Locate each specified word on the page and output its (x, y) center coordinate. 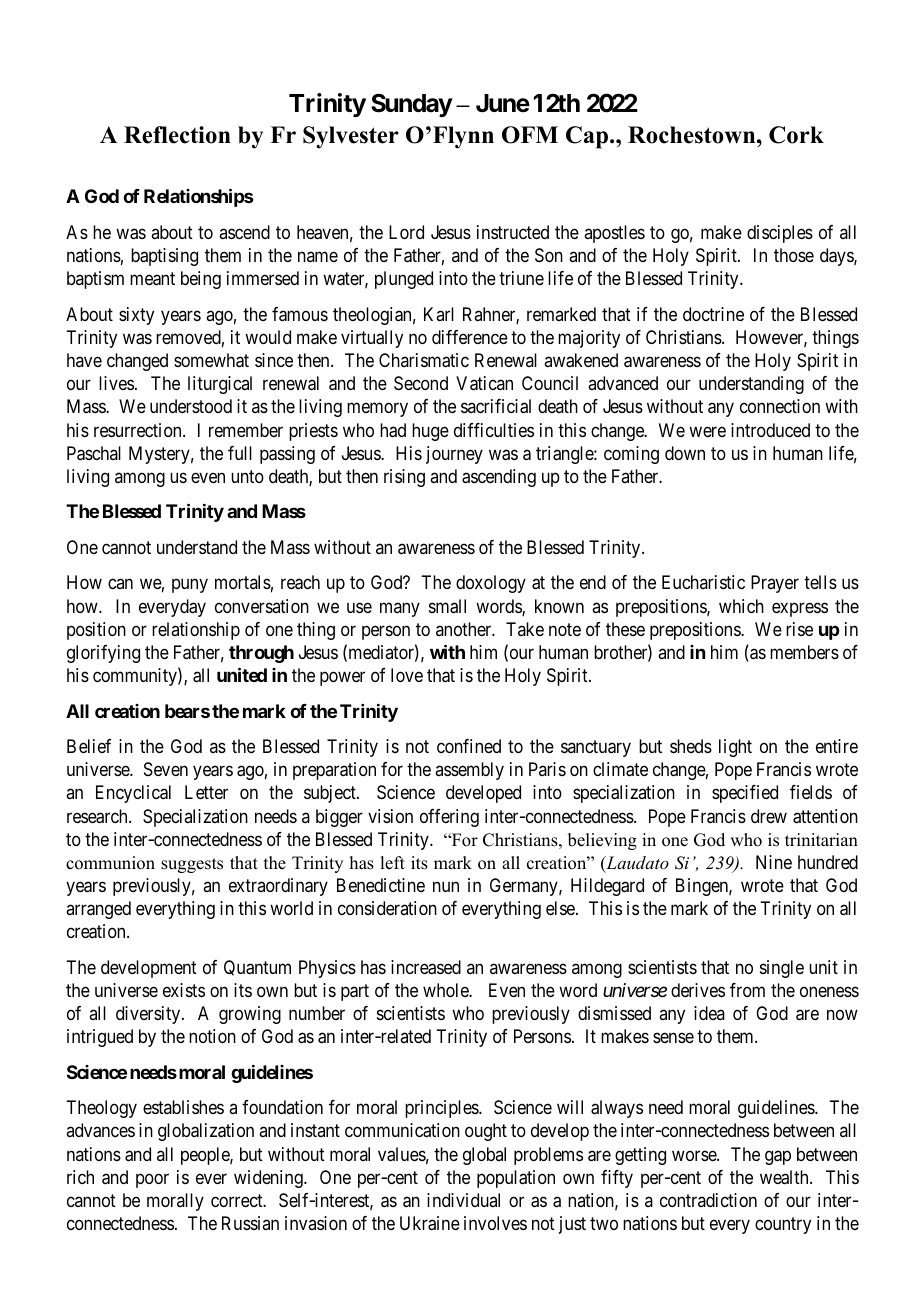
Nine (774, 862)
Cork (796, 135)
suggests (192, 865)
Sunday (411, 105)
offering (449, 818)
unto (247, 476)
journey (454, 455)
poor (152, 1180)
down (685, 453)
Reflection (177, 135)
